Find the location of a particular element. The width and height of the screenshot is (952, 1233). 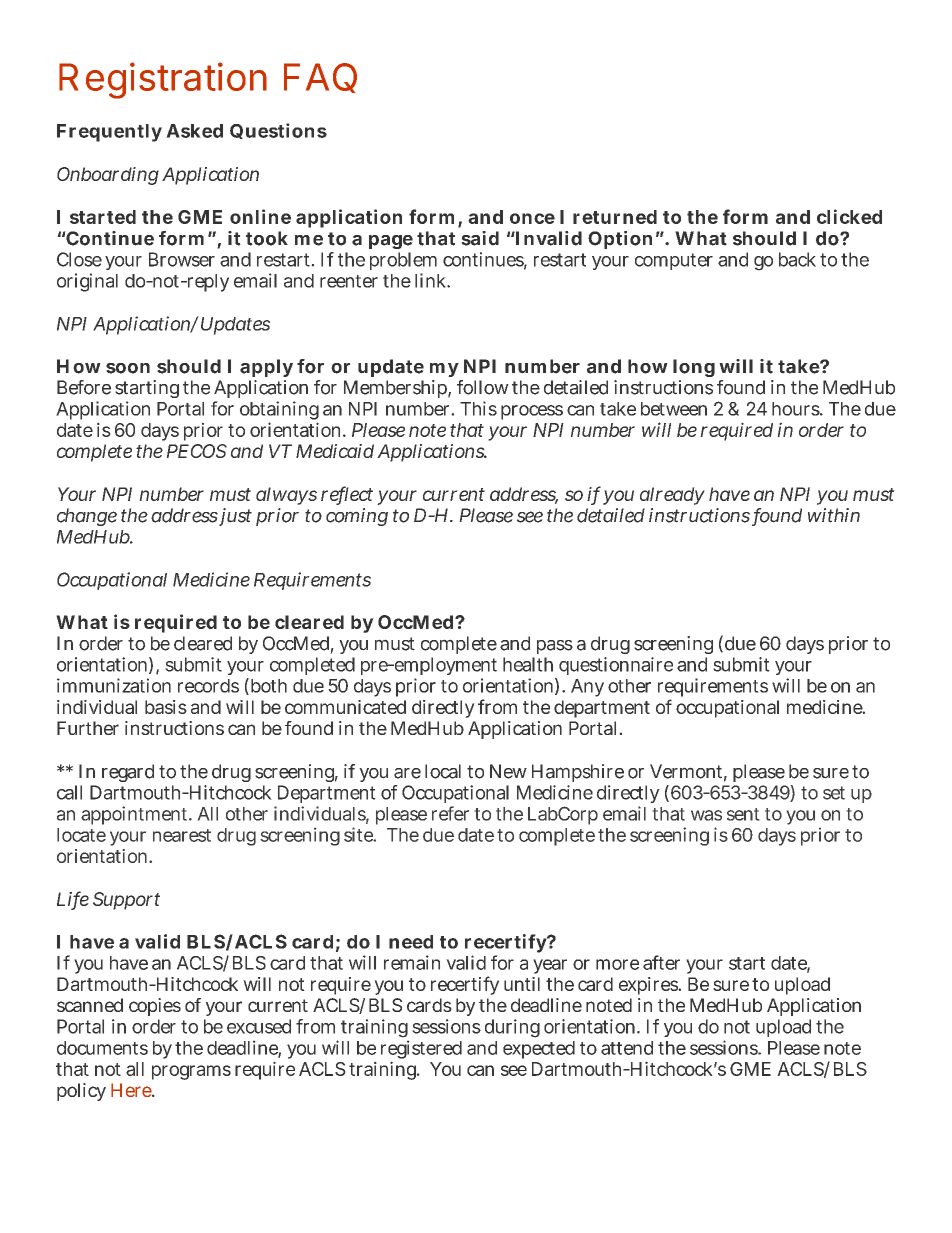

This is located at coordinates (478, 408).
